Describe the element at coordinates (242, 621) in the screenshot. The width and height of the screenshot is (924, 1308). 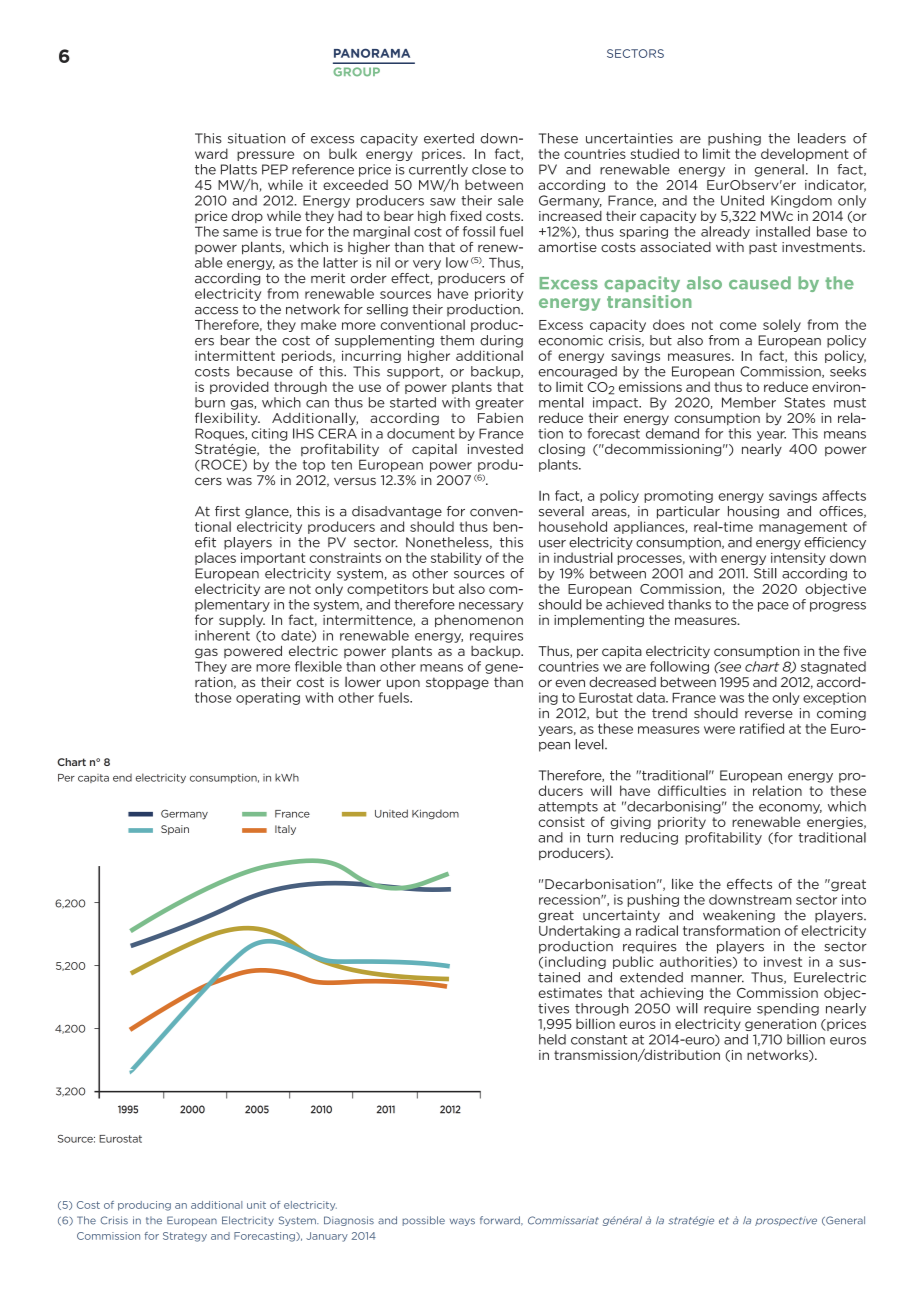
I see `supply` at that location.
